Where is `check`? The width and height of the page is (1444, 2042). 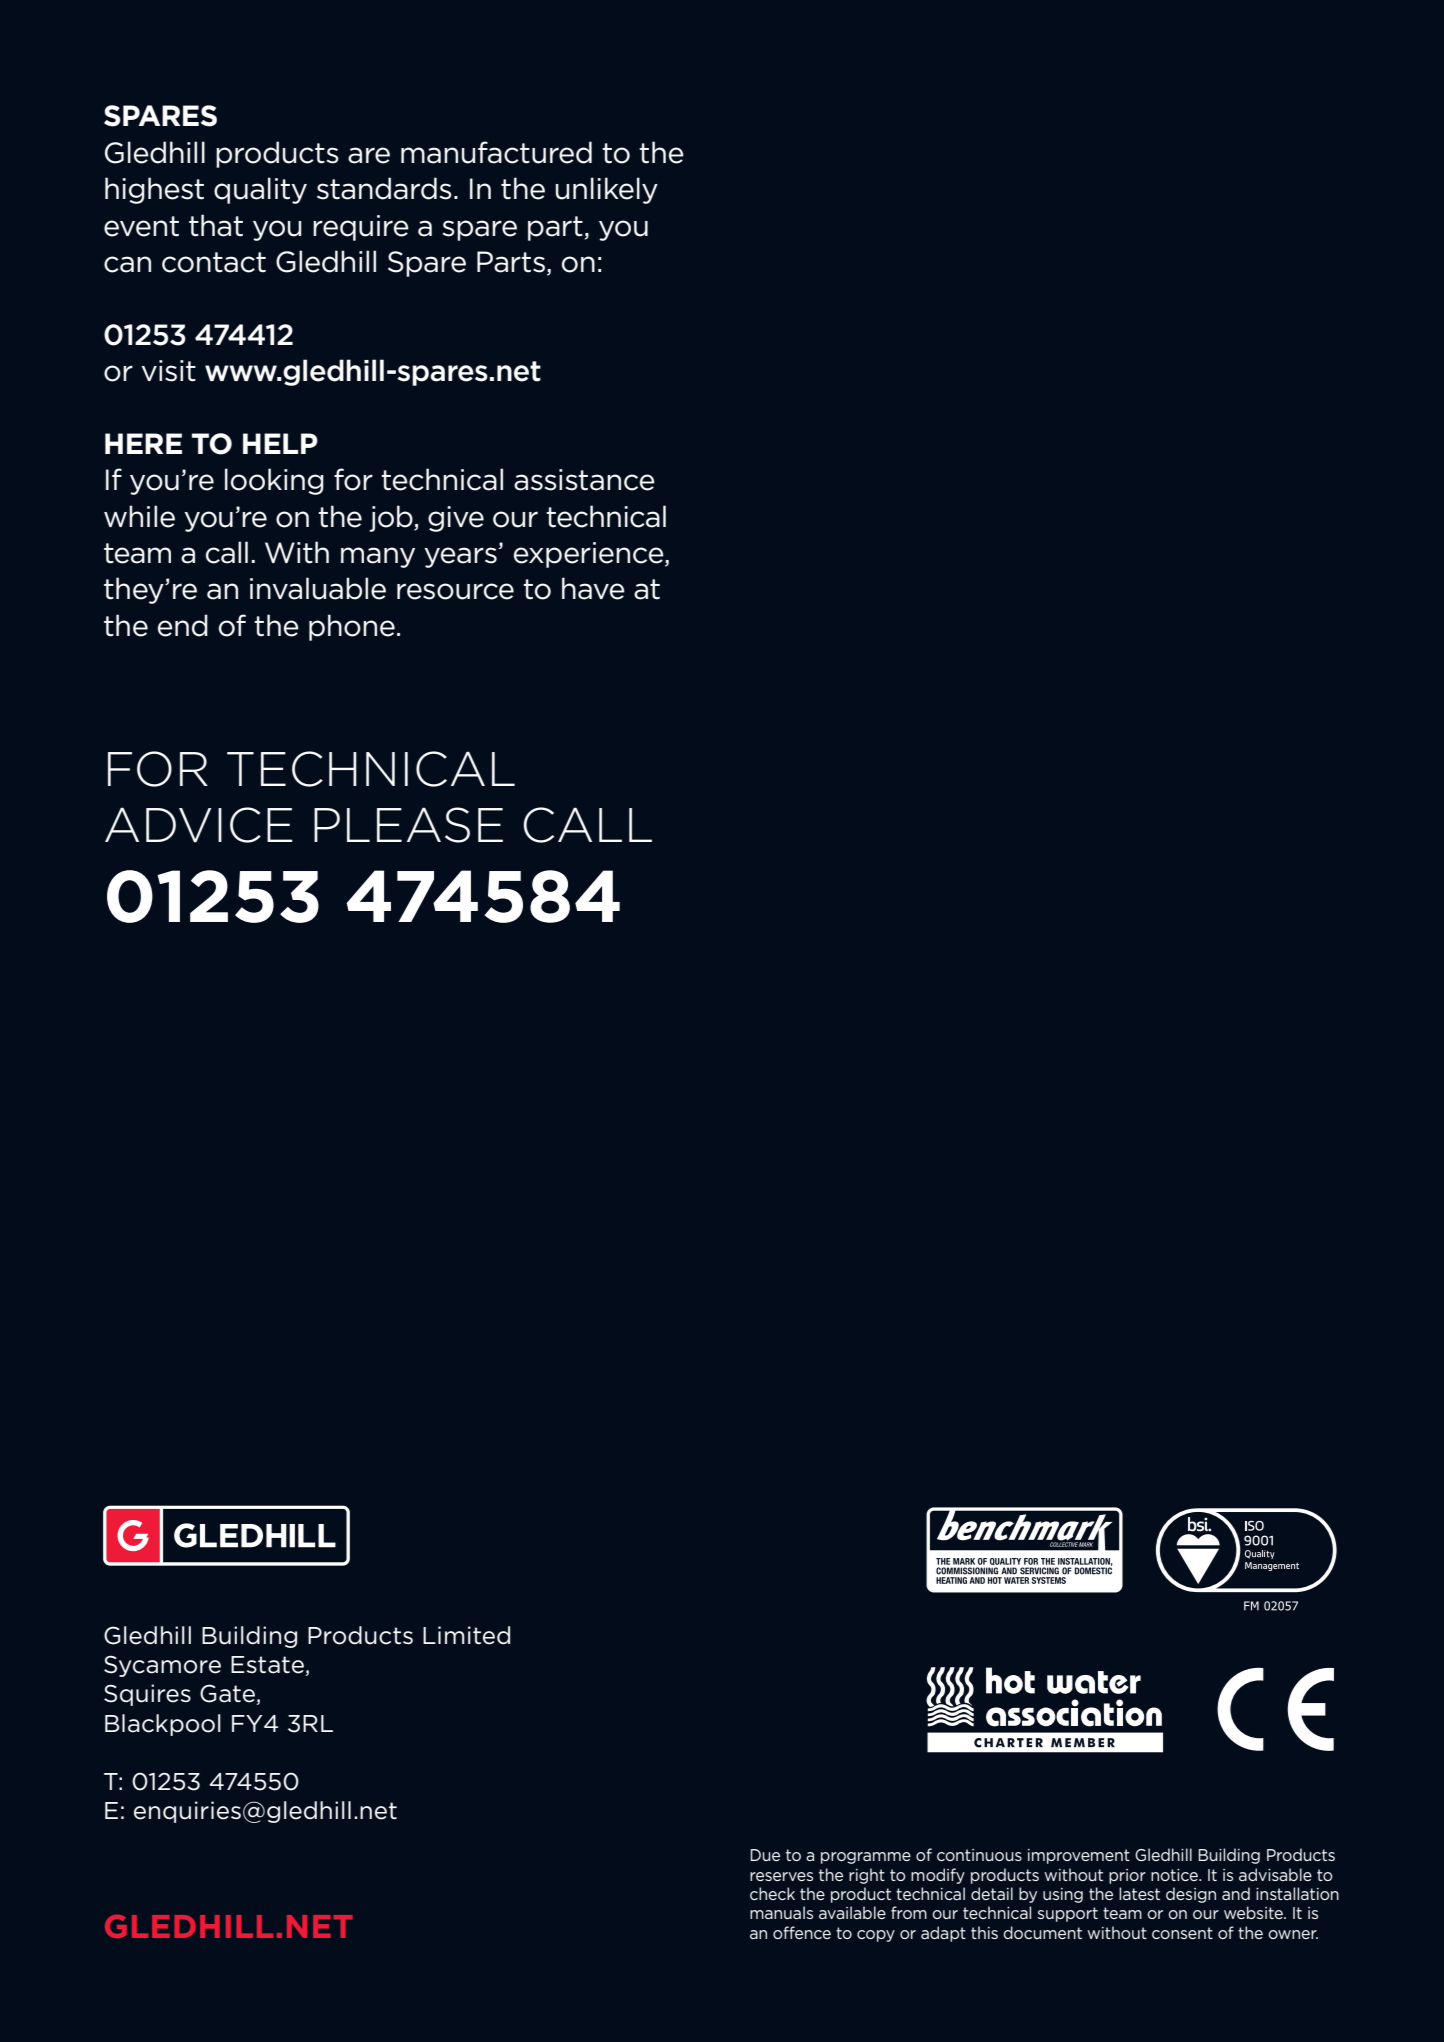 check is located at coordinates (772, 1893).
